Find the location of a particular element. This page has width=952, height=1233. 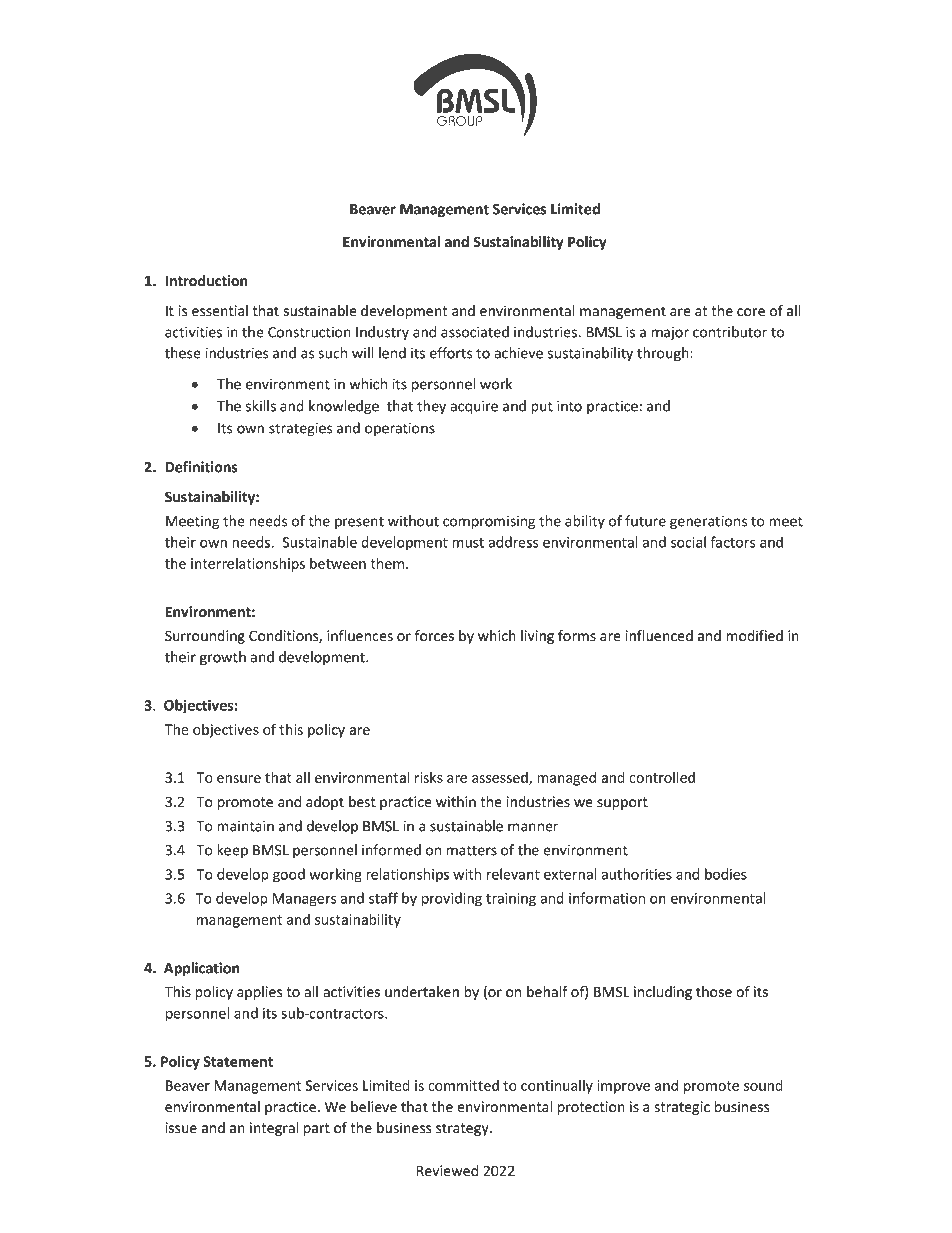

integral is located at coordinates (274, 1129).
